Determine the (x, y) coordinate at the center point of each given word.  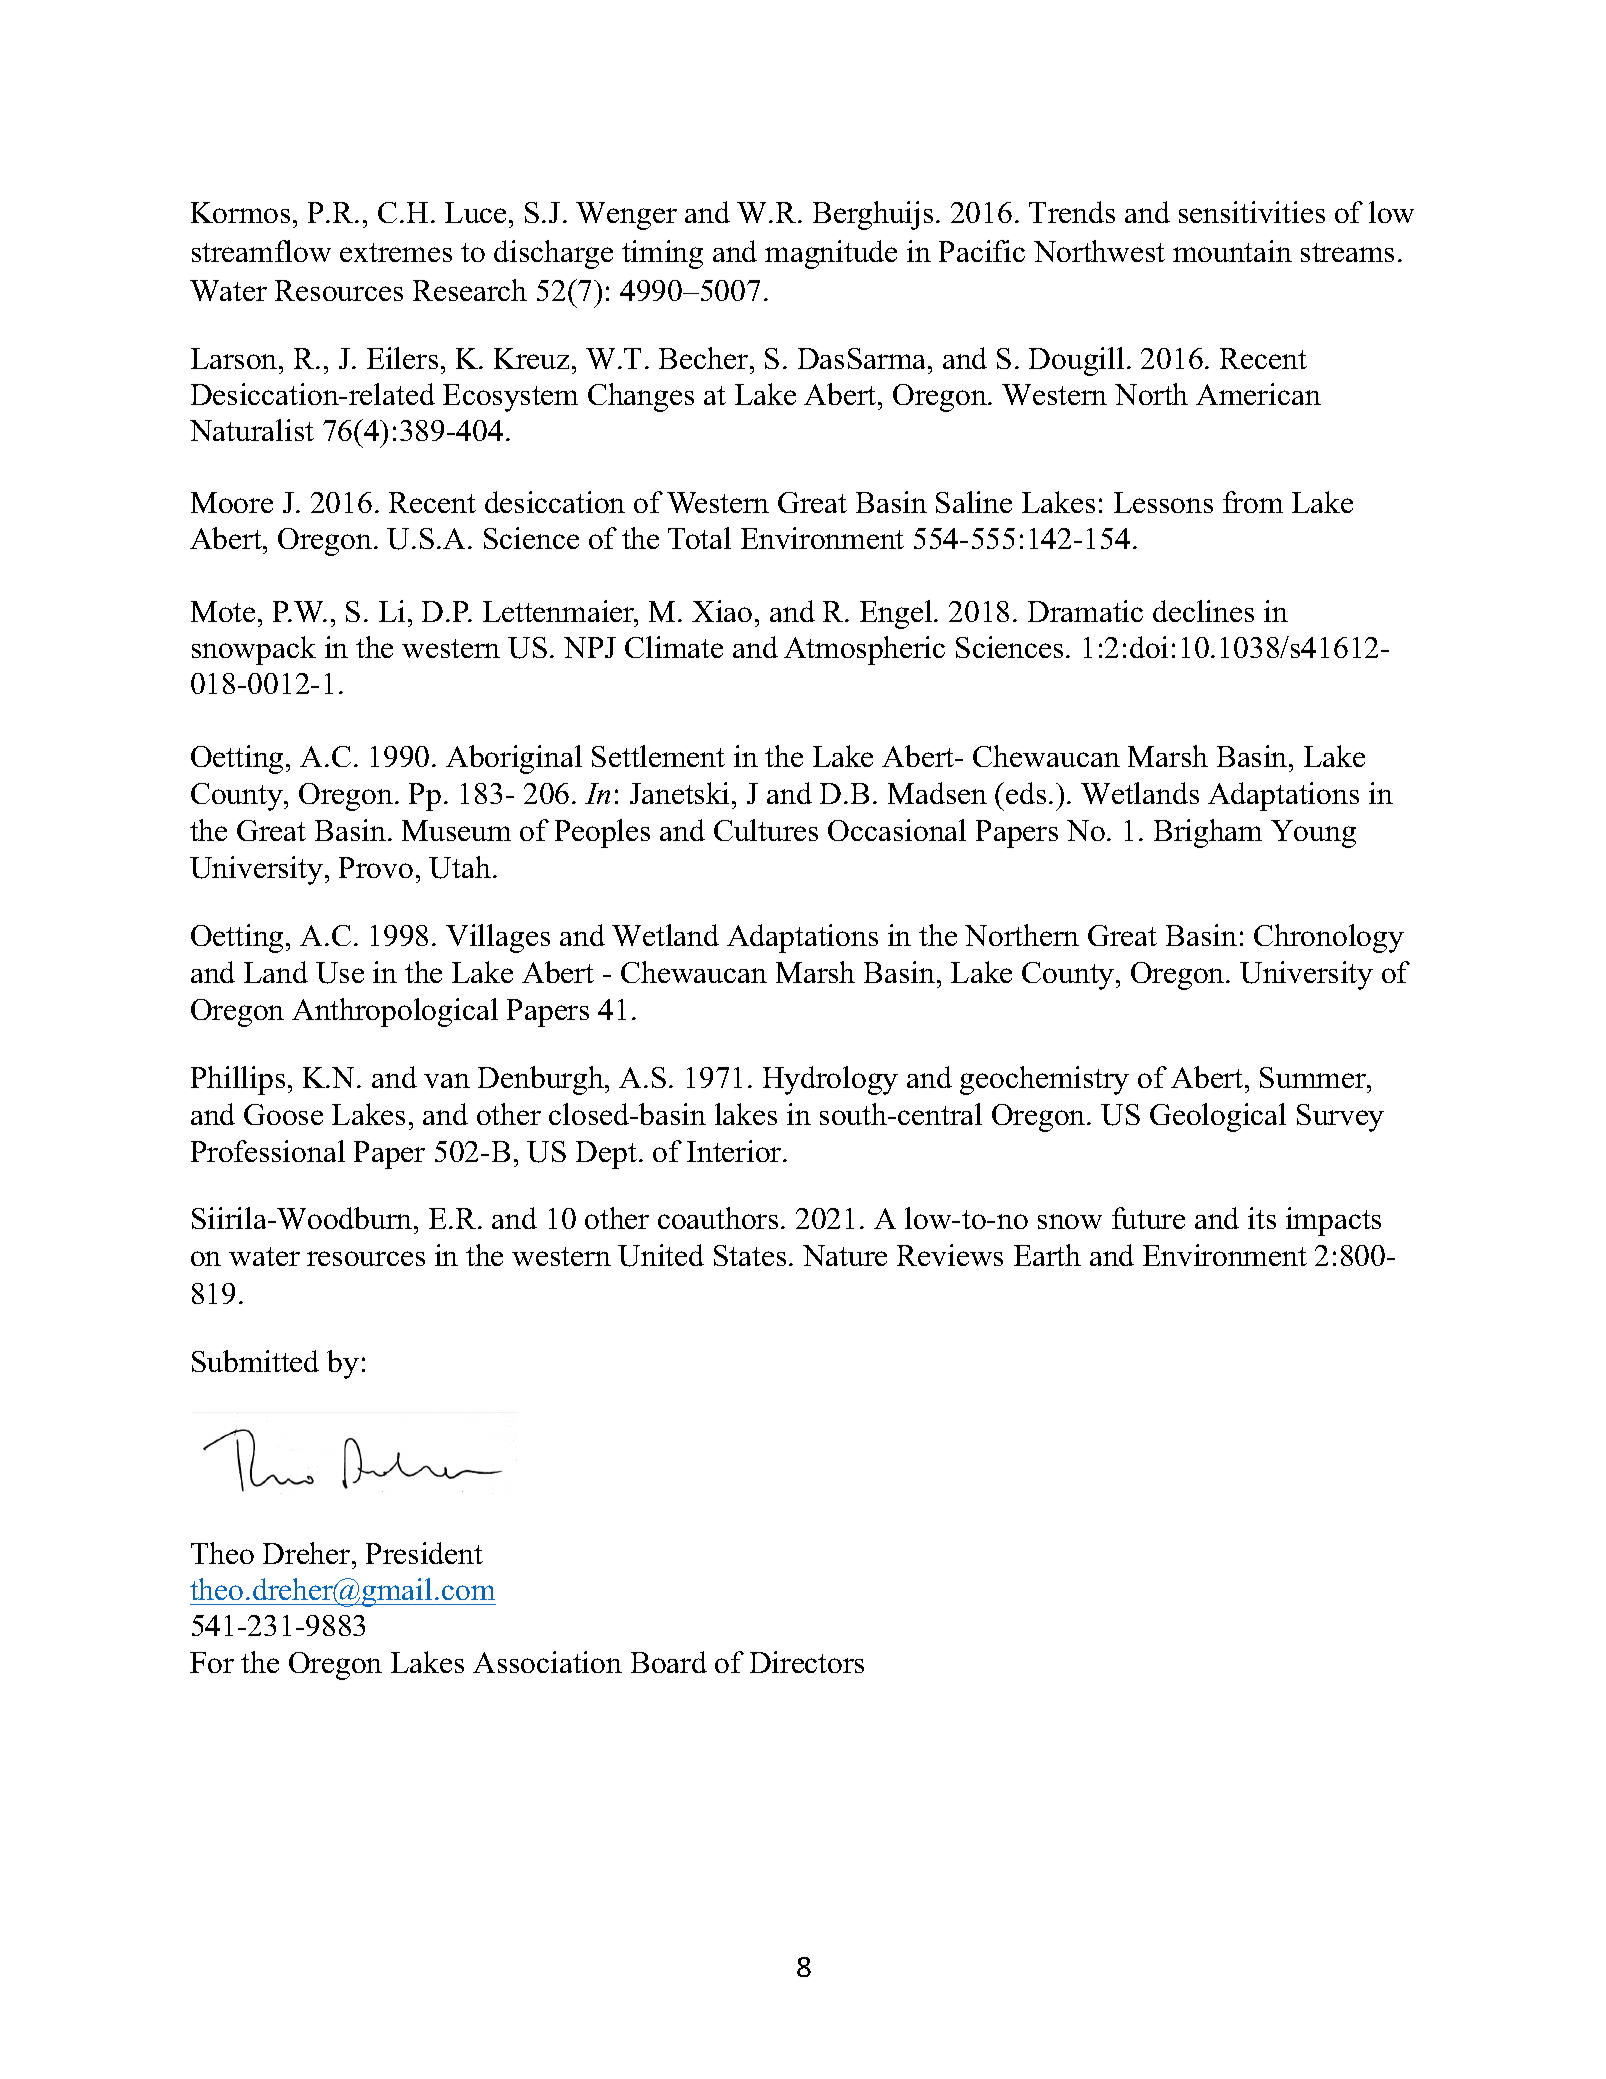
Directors (807, 1662)
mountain (1232, 251)
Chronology (1329, 938)
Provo (376, 867)
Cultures (766, 830)
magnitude (831, 254)
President (424, 1553)
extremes (396, 252)
